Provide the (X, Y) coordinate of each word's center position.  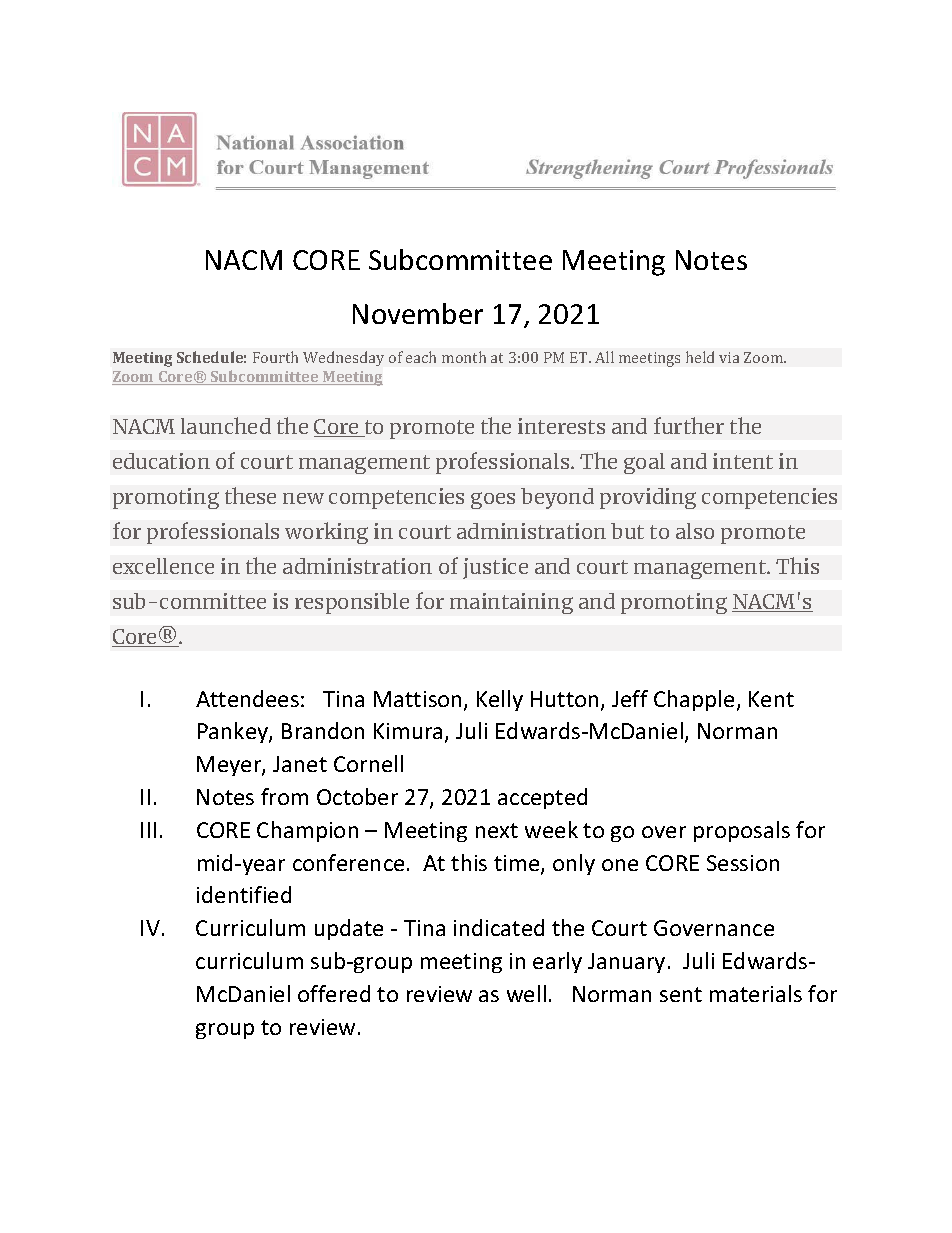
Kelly (500, 700)
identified (244, 894)
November (418, 313)
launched (226, 425)
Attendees (247, 698)
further (689, 425)
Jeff (630, 698)
